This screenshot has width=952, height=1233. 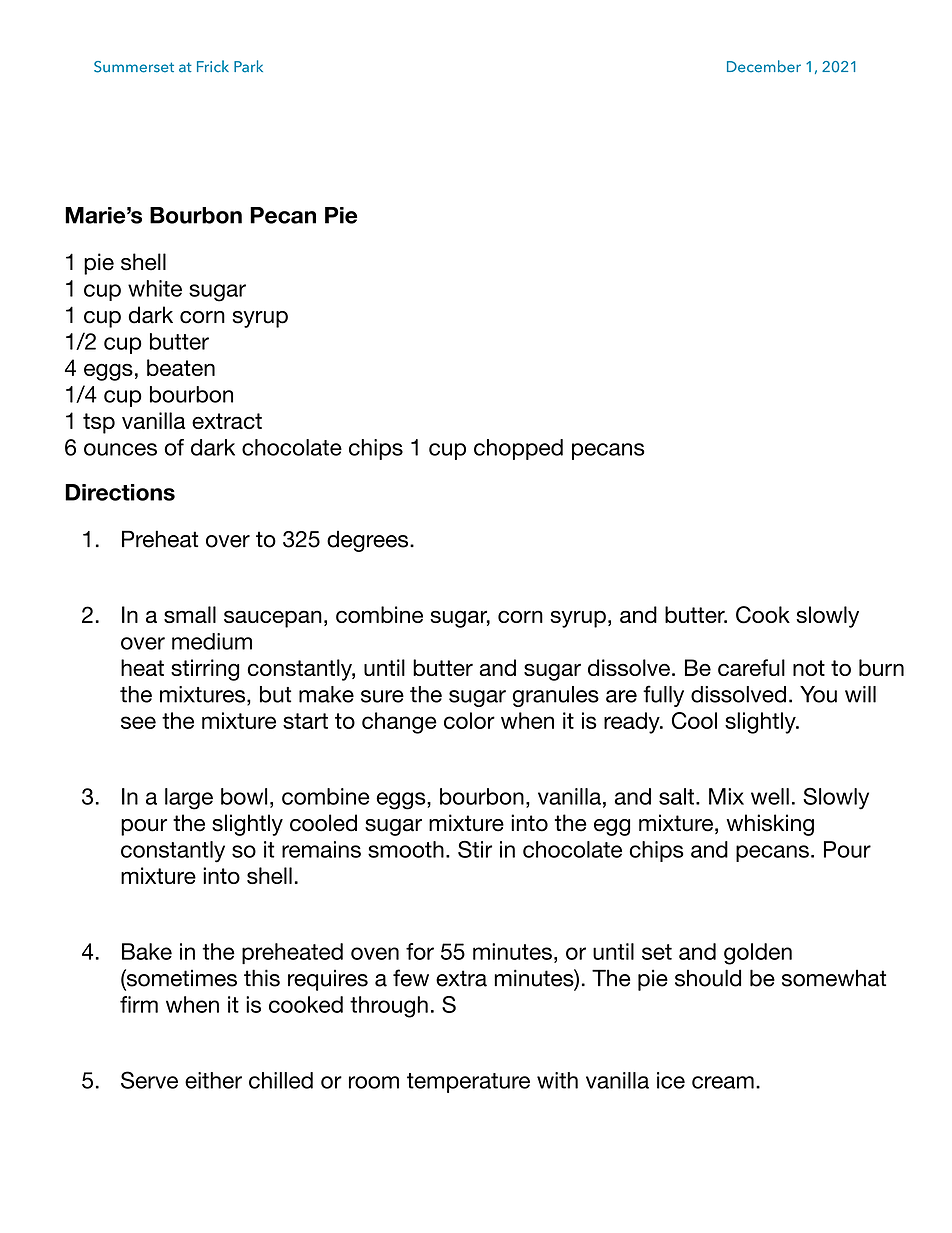 I want to click on chopped, so click(x=518, y=449).
